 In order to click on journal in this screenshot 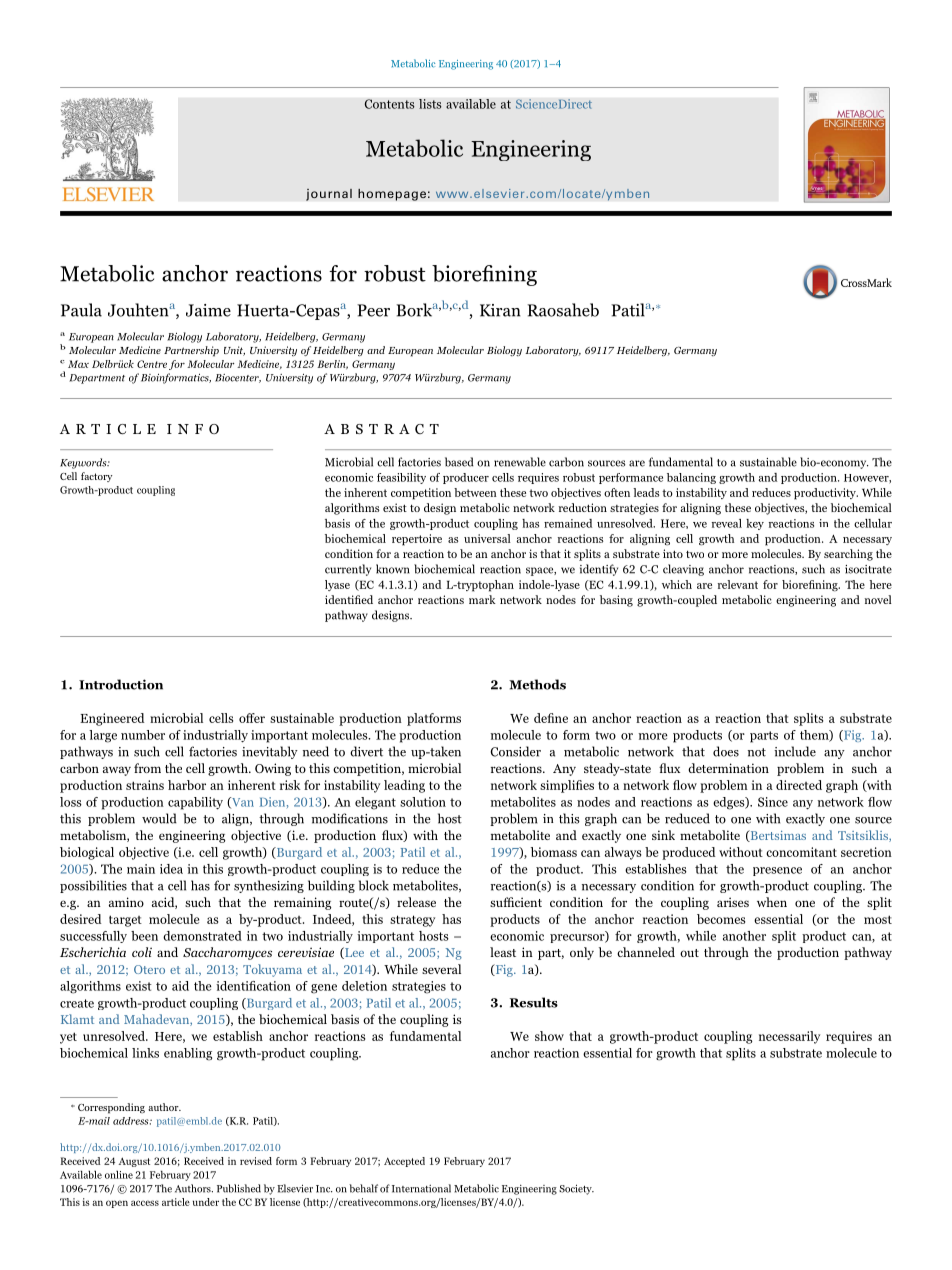, I will do `click(329, 195)`.
